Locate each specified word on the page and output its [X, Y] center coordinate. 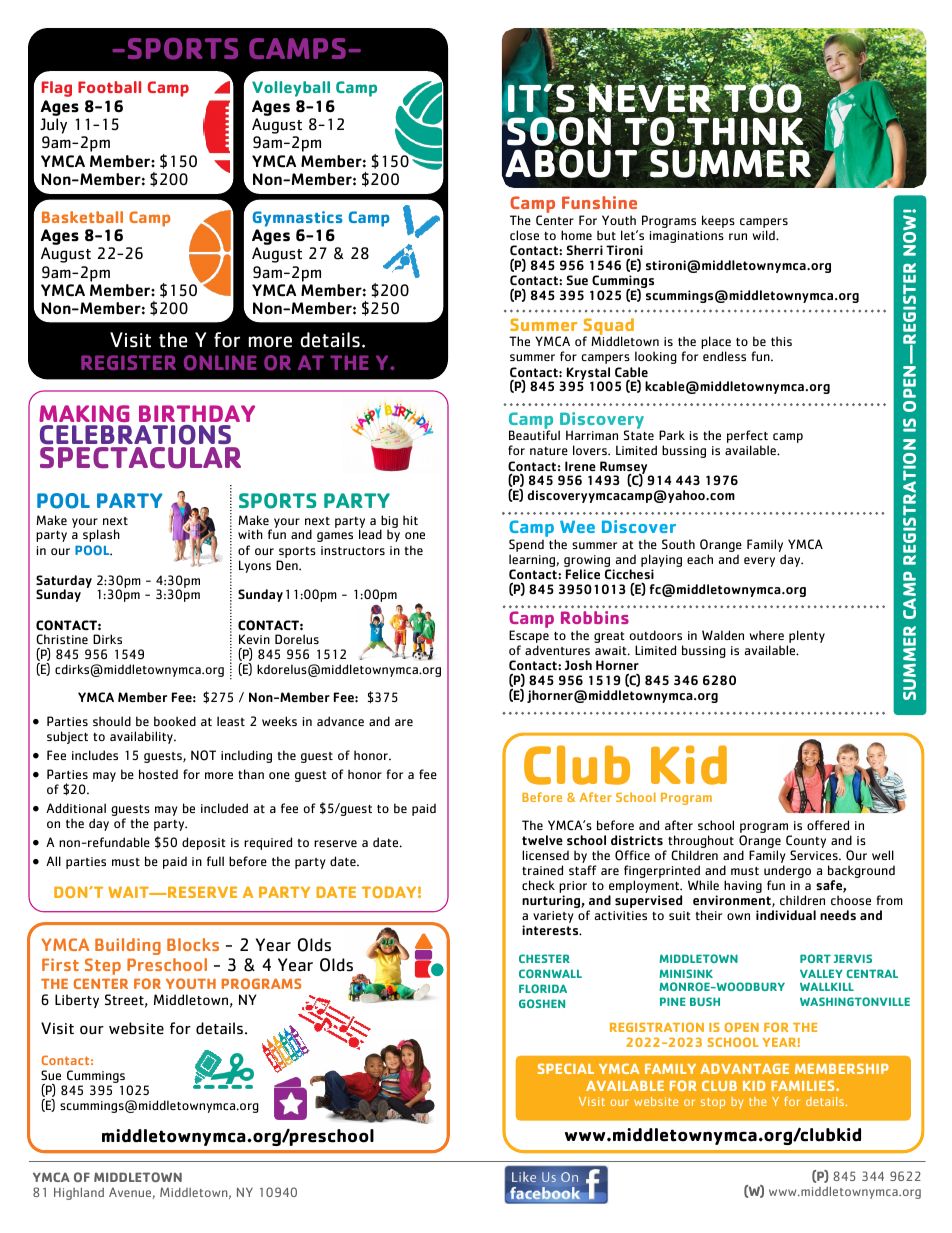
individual [786, 915]
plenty [806, 638]
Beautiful [534, 435]
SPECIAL [566, 1069]
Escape [529, 638]
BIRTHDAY [197, 413]
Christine [62, 639]
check [538, 885]
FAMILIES [804, 1086]
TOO [763, 99]
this [781, 341]
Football [109, 87]
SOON [559, 131]
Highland [79, 1193]
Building [128, 946]
